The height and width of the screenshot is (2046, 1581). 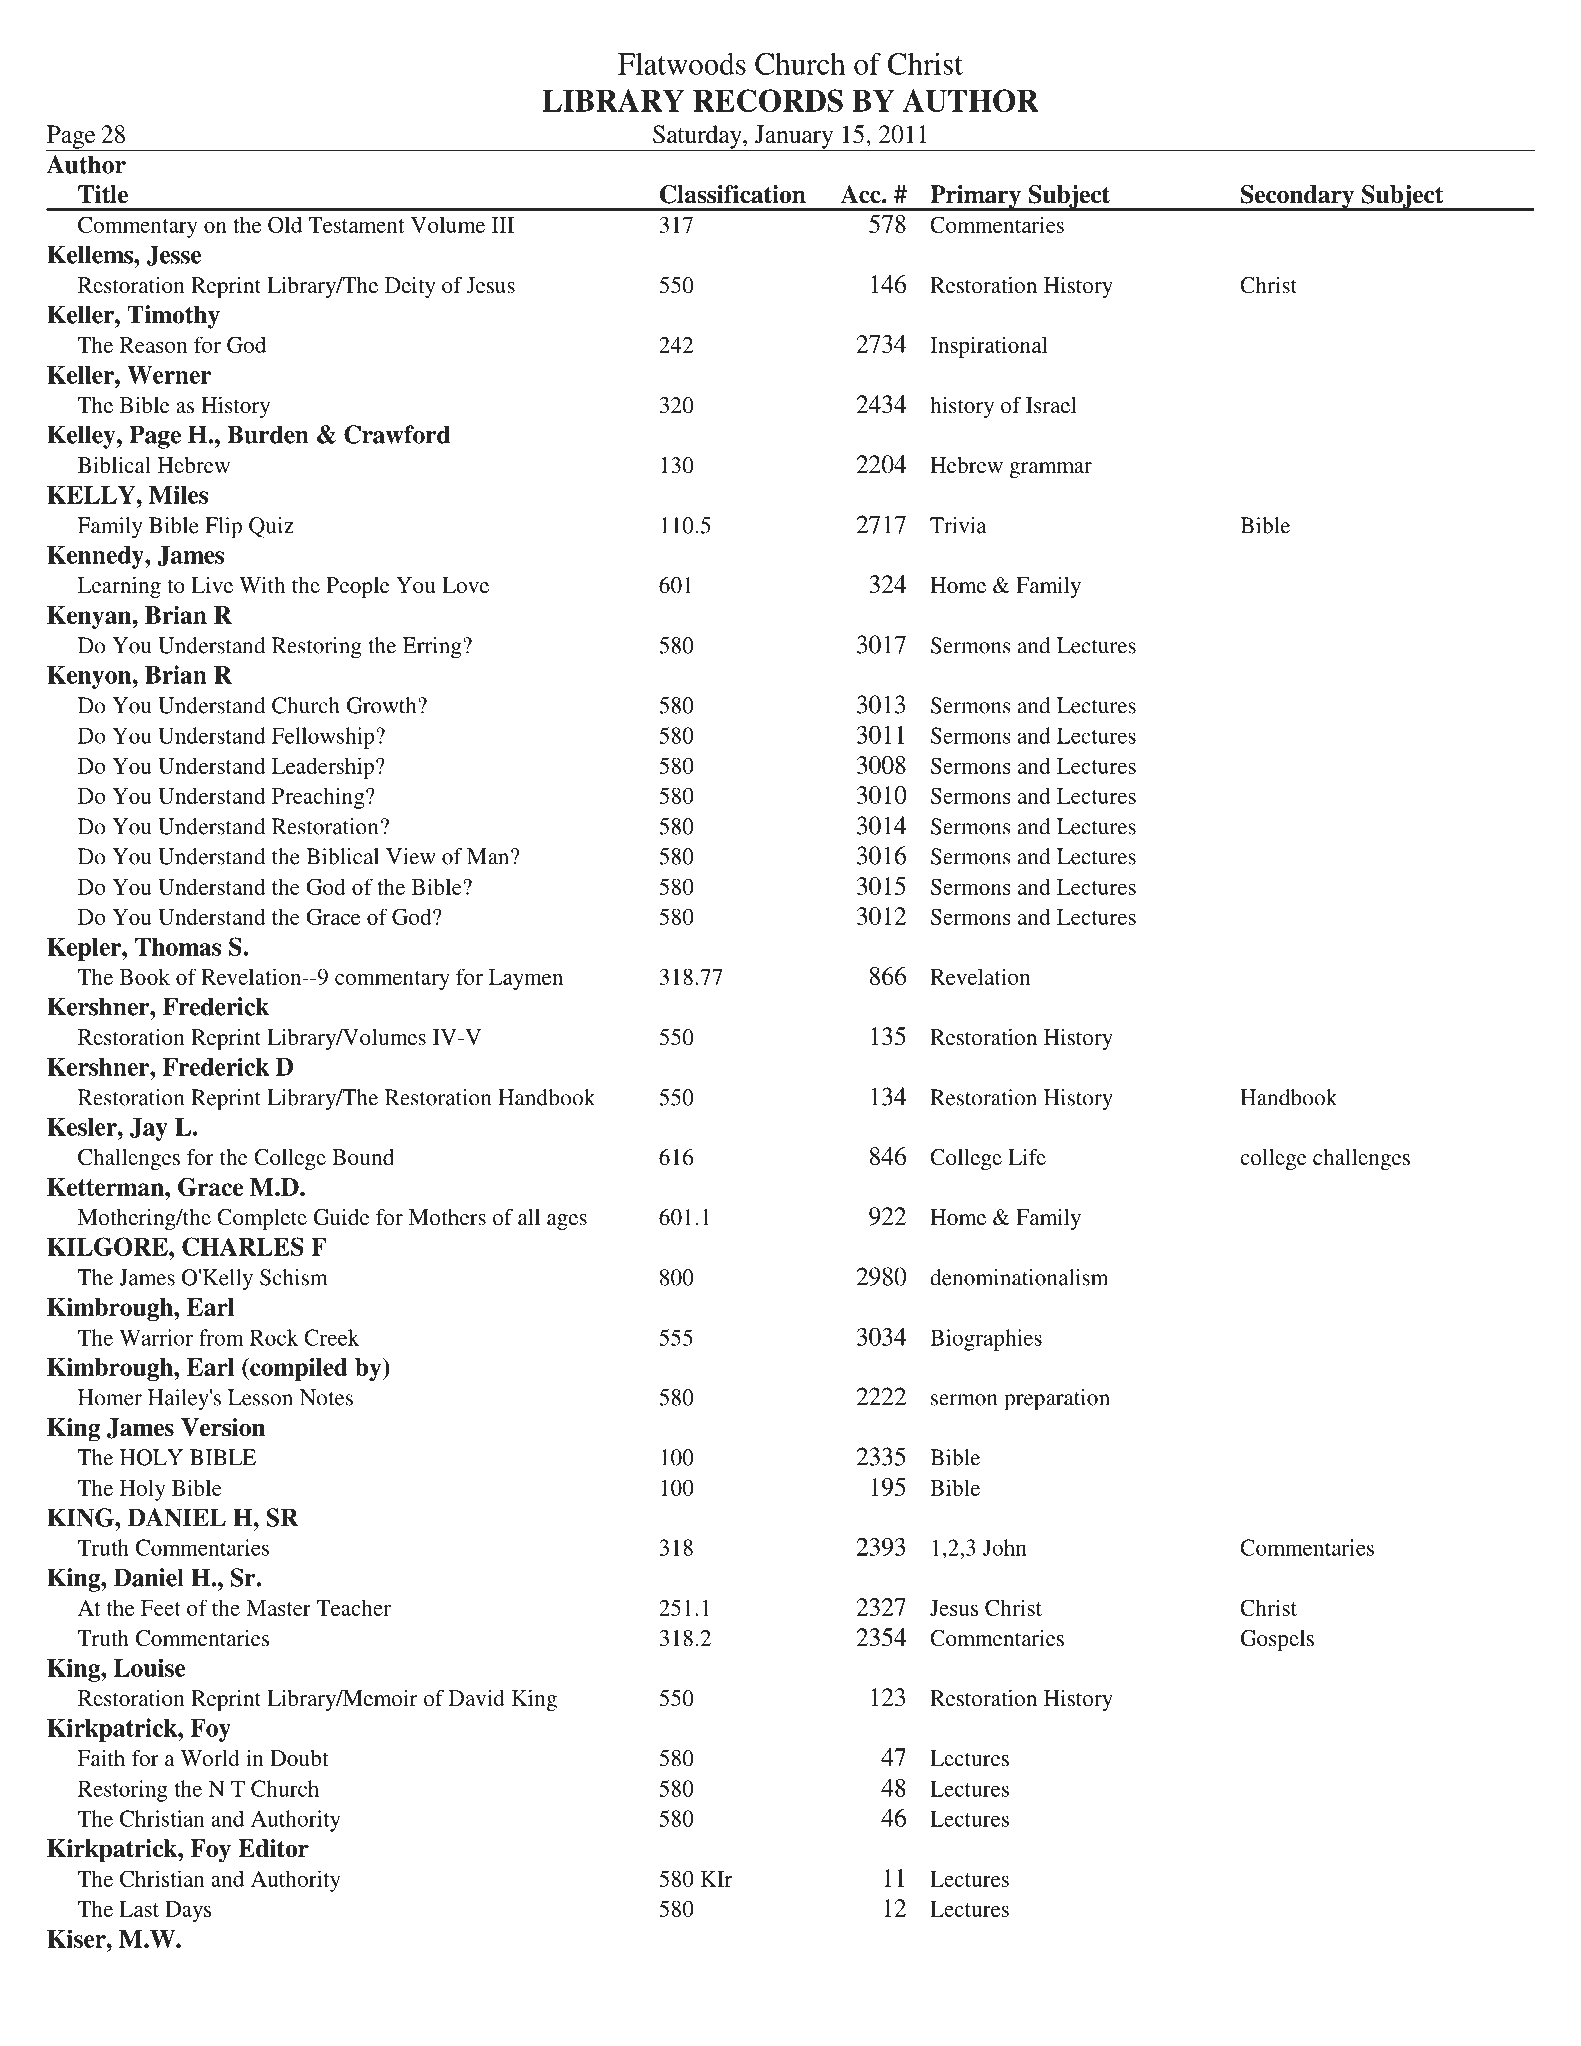 I want to click on CHARLES, so click(x=243, y=1246).
